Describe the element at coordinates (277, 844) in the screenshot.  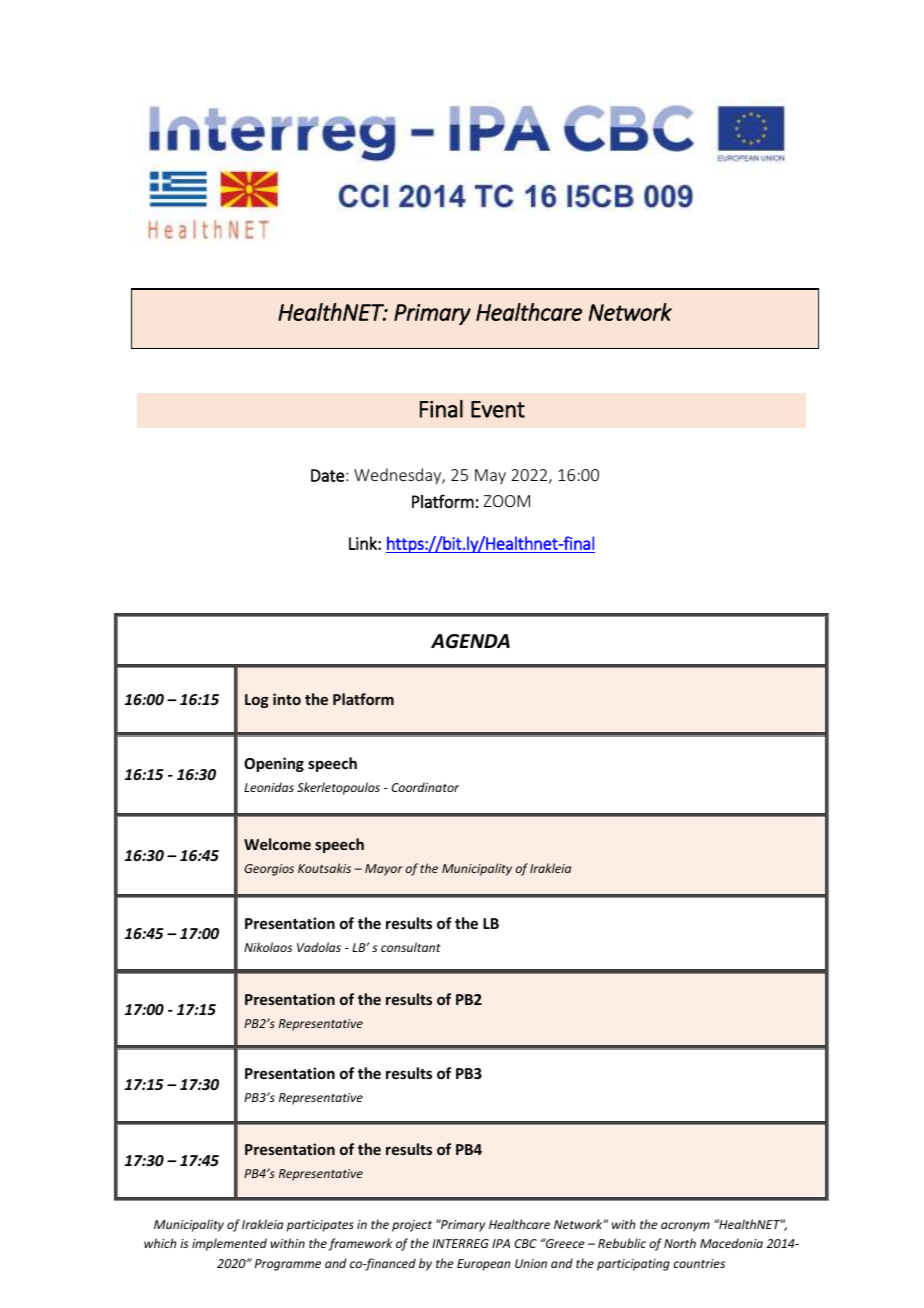
I see `Welcome` at that location.
